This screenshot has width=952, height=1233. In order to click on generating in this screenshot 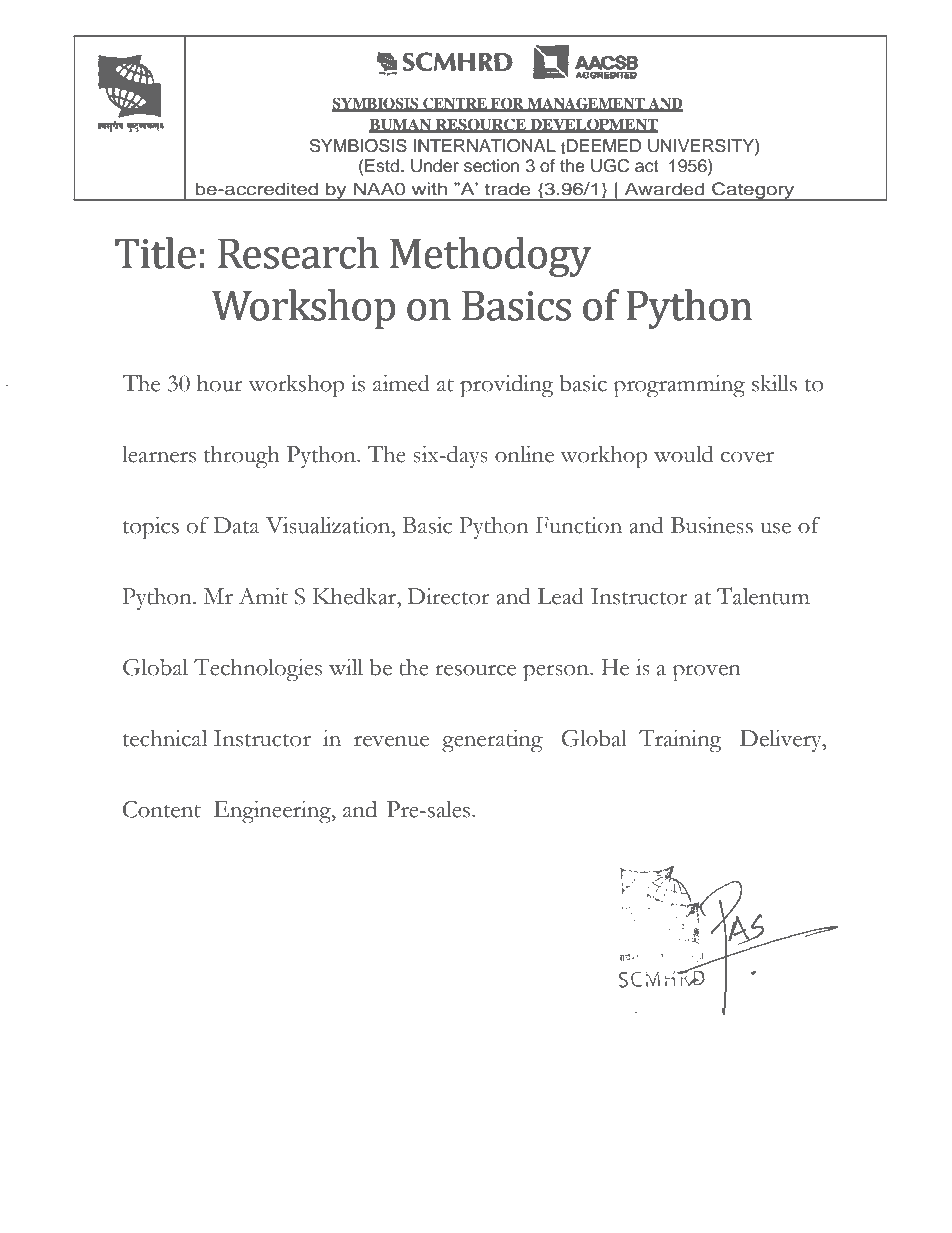, I will do `click(492, 741)`.
